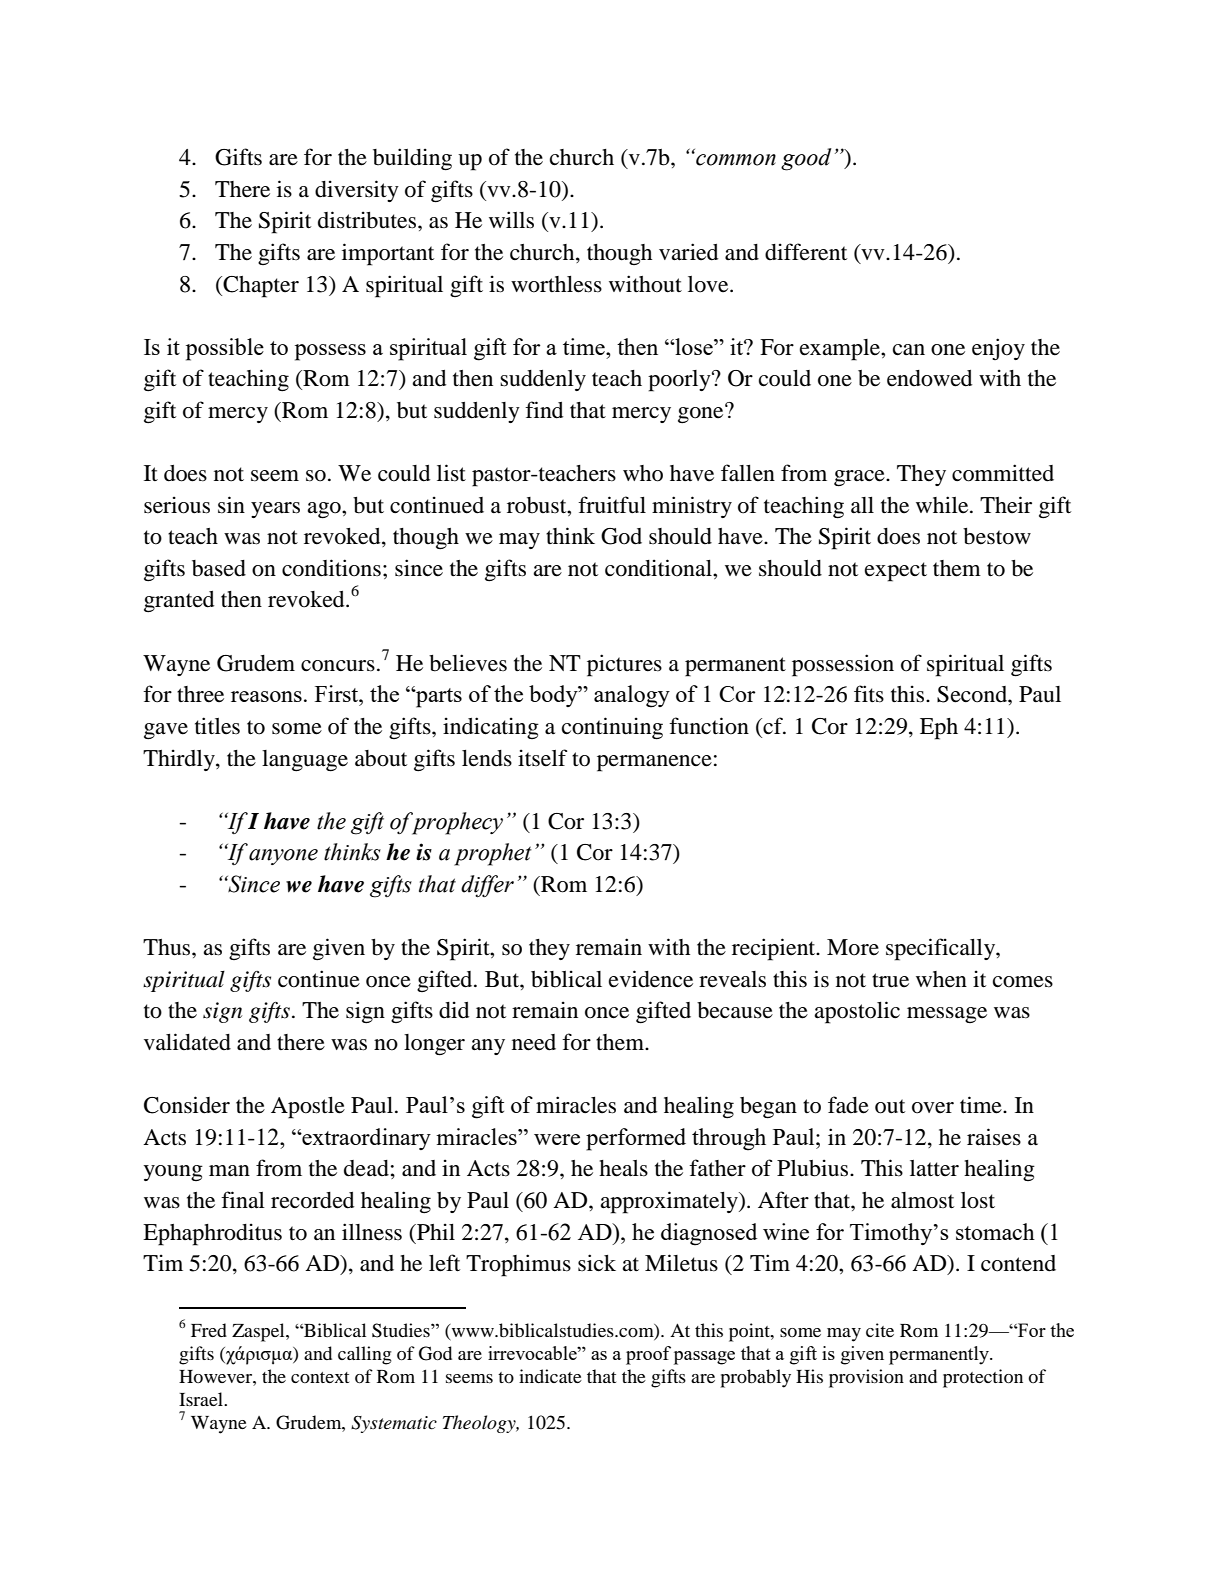  Describe the element at coordinates (806, 159) in the screenshot. I see `good` at that location.
